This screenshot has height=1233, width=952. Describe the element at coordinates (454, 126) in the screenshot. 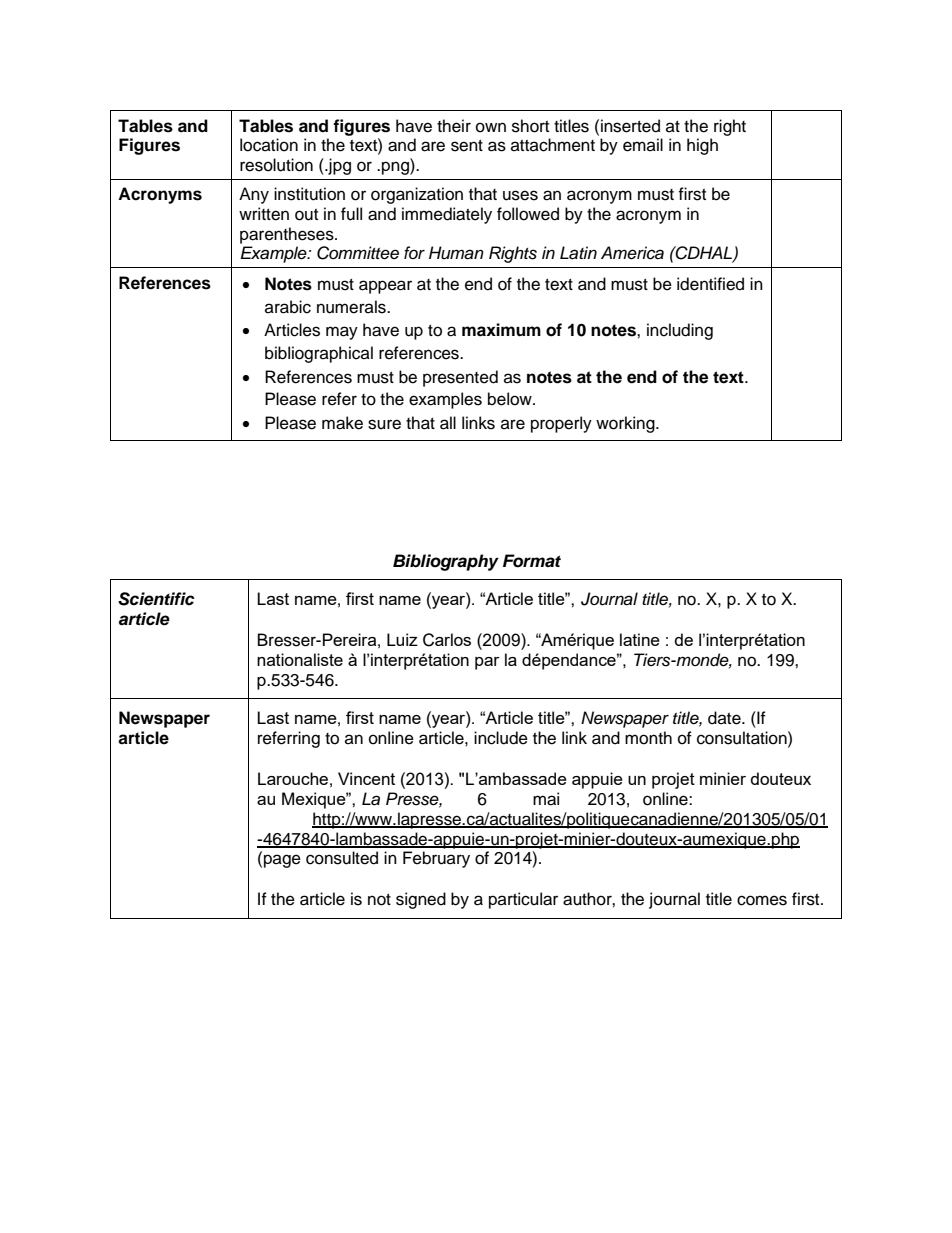

I see `their` at that location.
